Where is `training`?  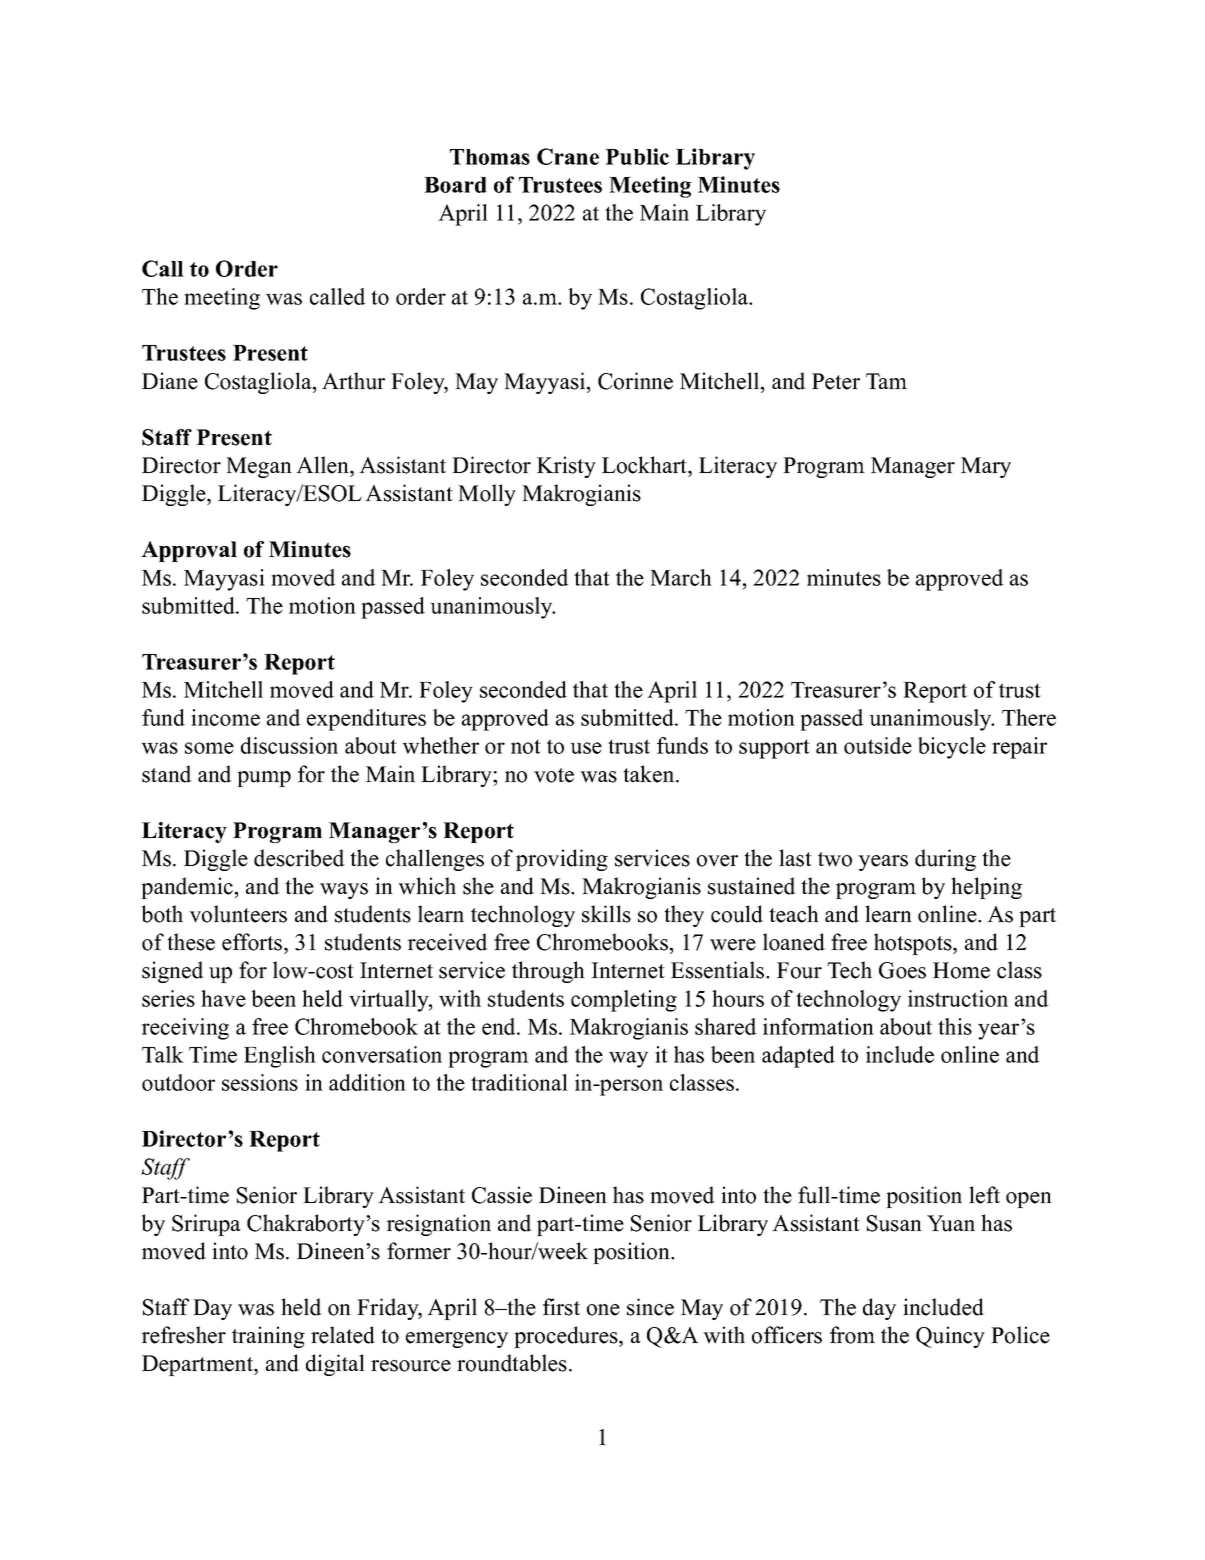 training is located at coordinates (268, 1337).
